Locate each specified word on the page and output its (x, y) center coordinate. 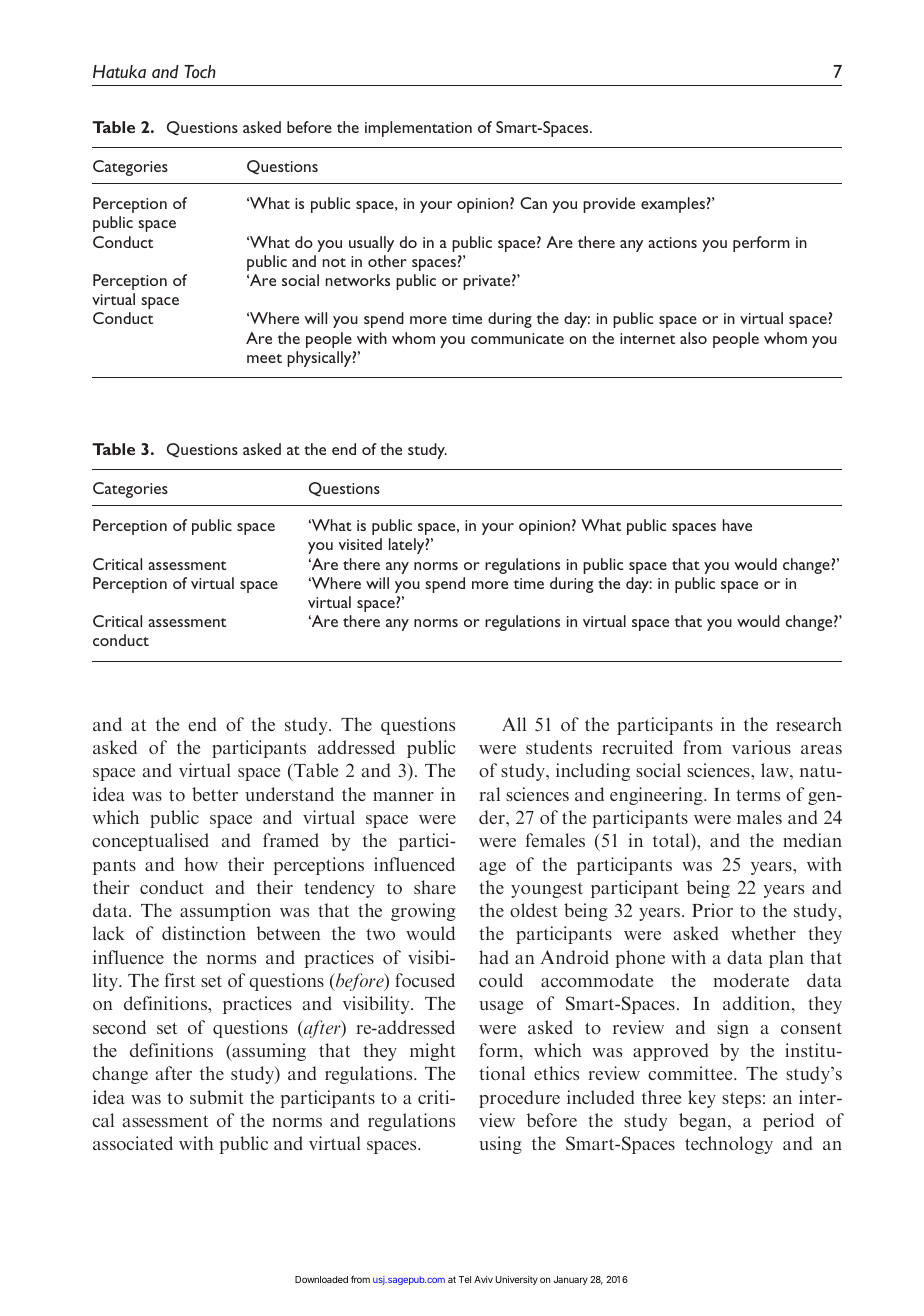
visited (360, 544)
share (435, 887)
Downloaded (321, 1279)
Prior (712, 910)
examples (673, 205)
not (334, 262)
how (201, 864)
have (737, 525)
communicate (517, 338)
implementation (418, 129)
